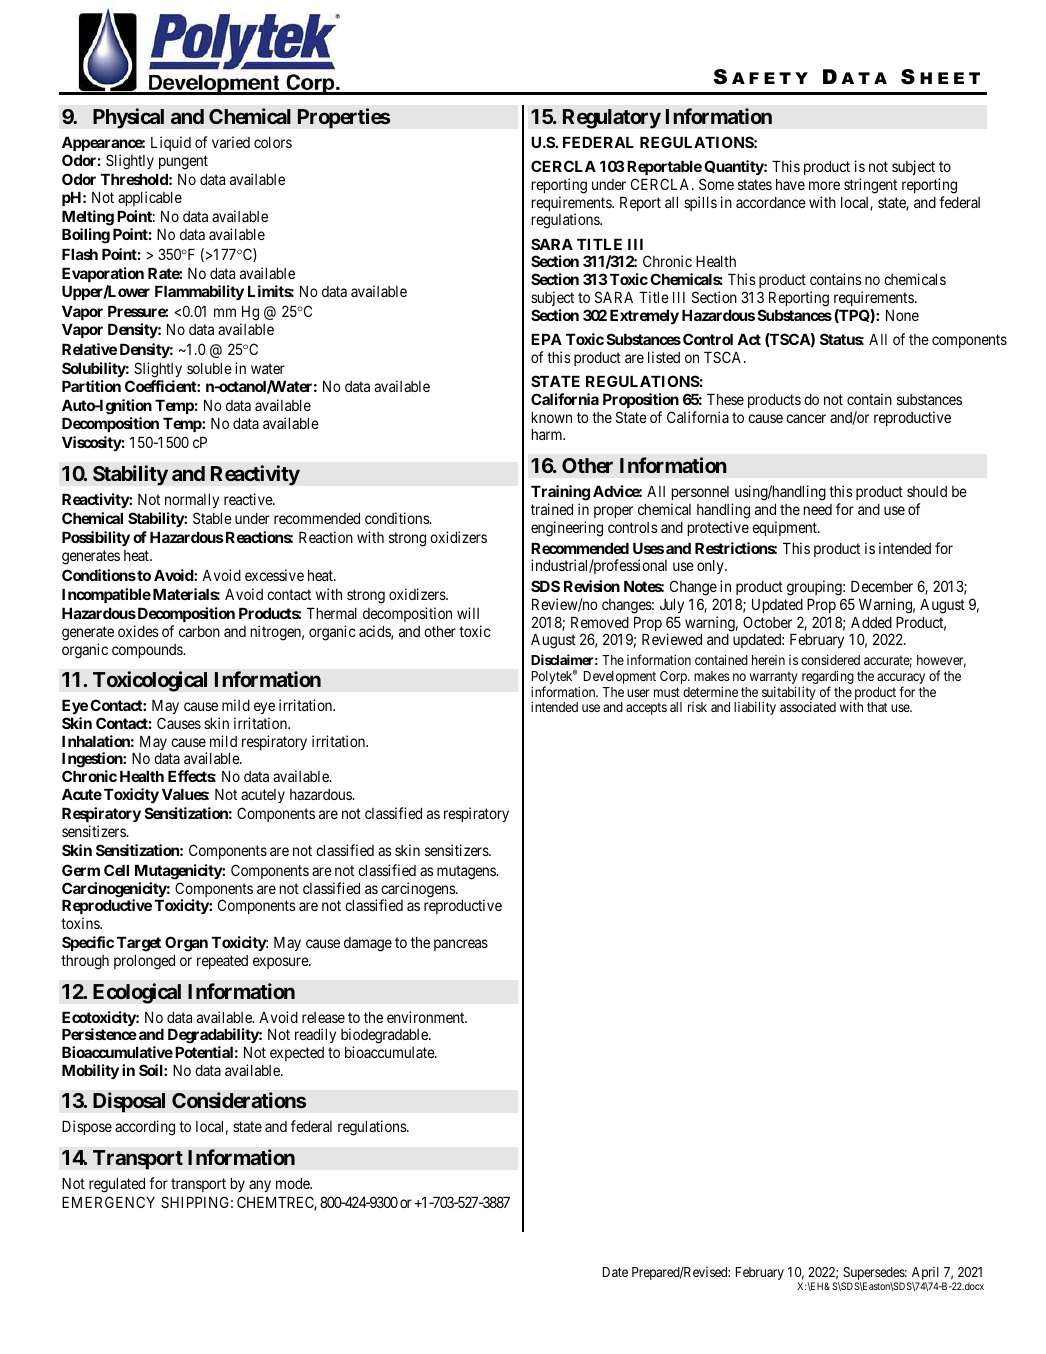 This image has height=1354, width=1046. I want to click on environment, so click(427, 1017).
